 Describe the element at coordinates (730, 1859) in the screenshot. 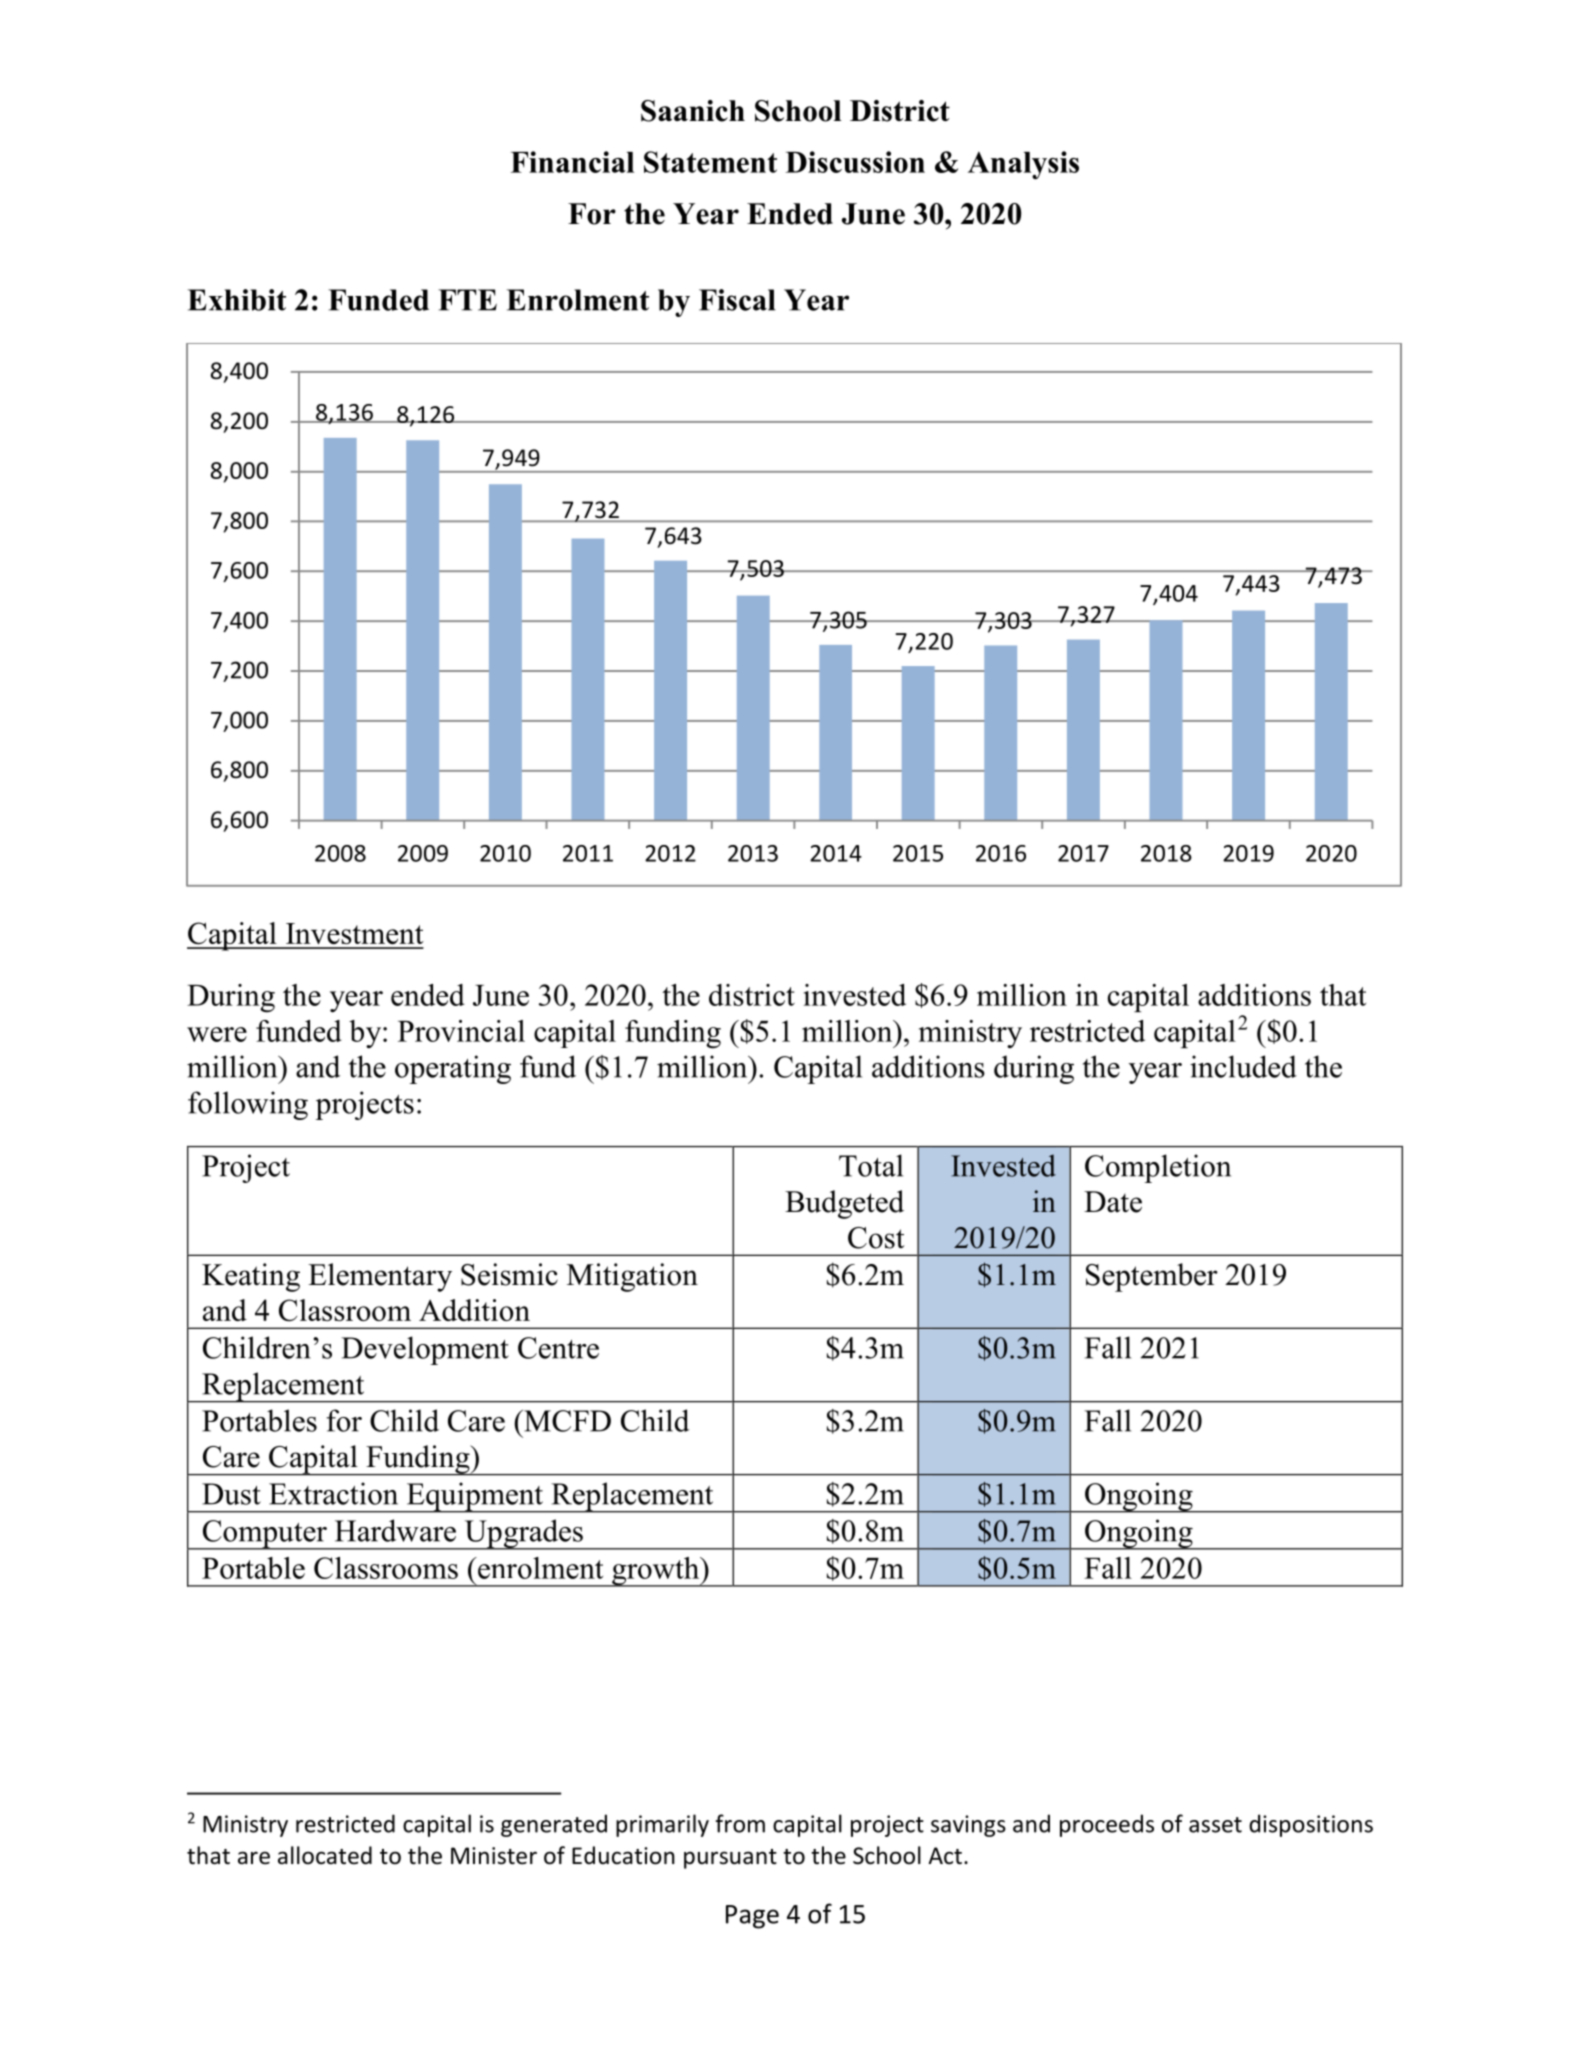

I see `pursuant` at that location.
